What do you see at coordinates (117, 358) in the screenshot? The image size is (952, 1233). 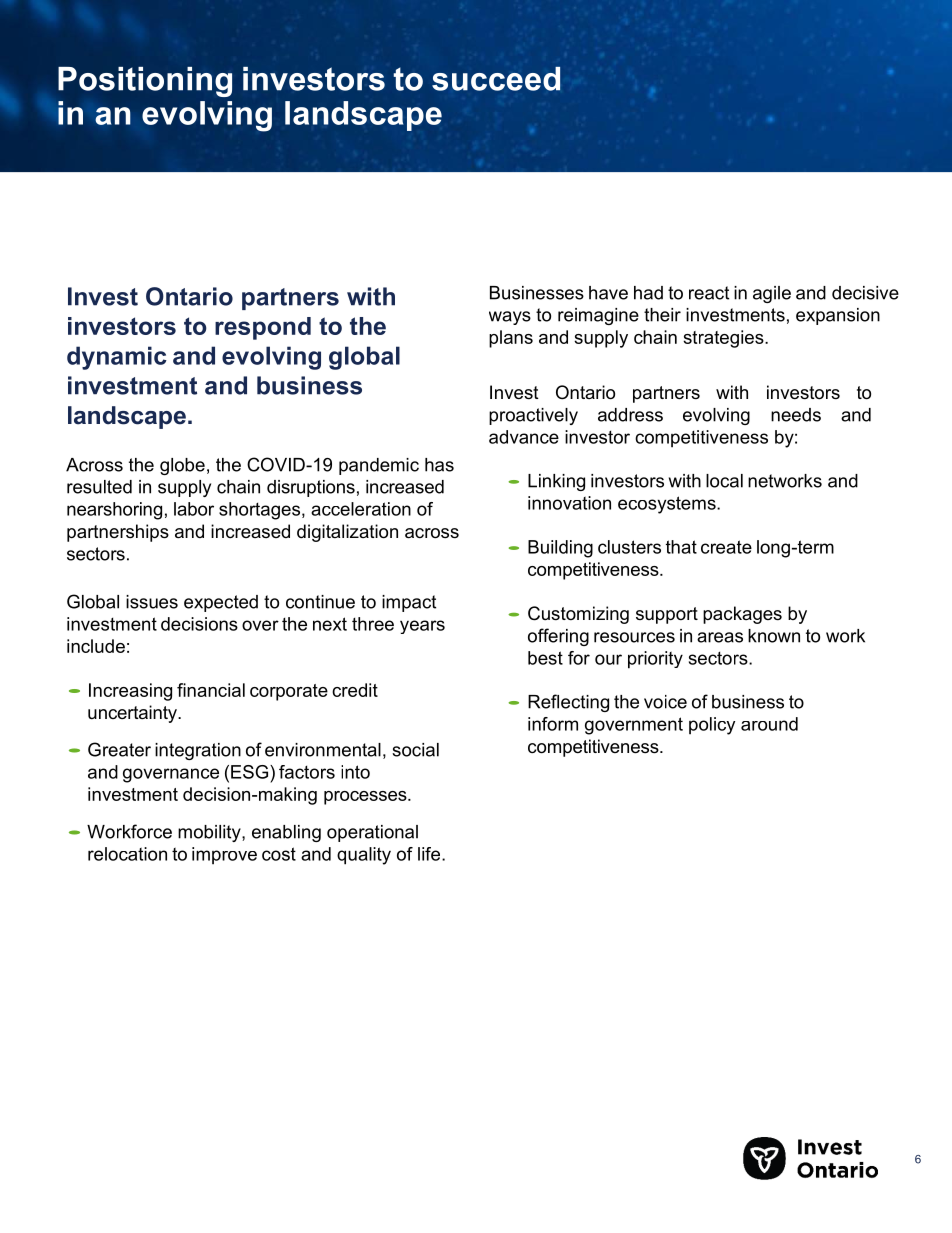 I see `dynamic` at bounding box center [117, 358].
